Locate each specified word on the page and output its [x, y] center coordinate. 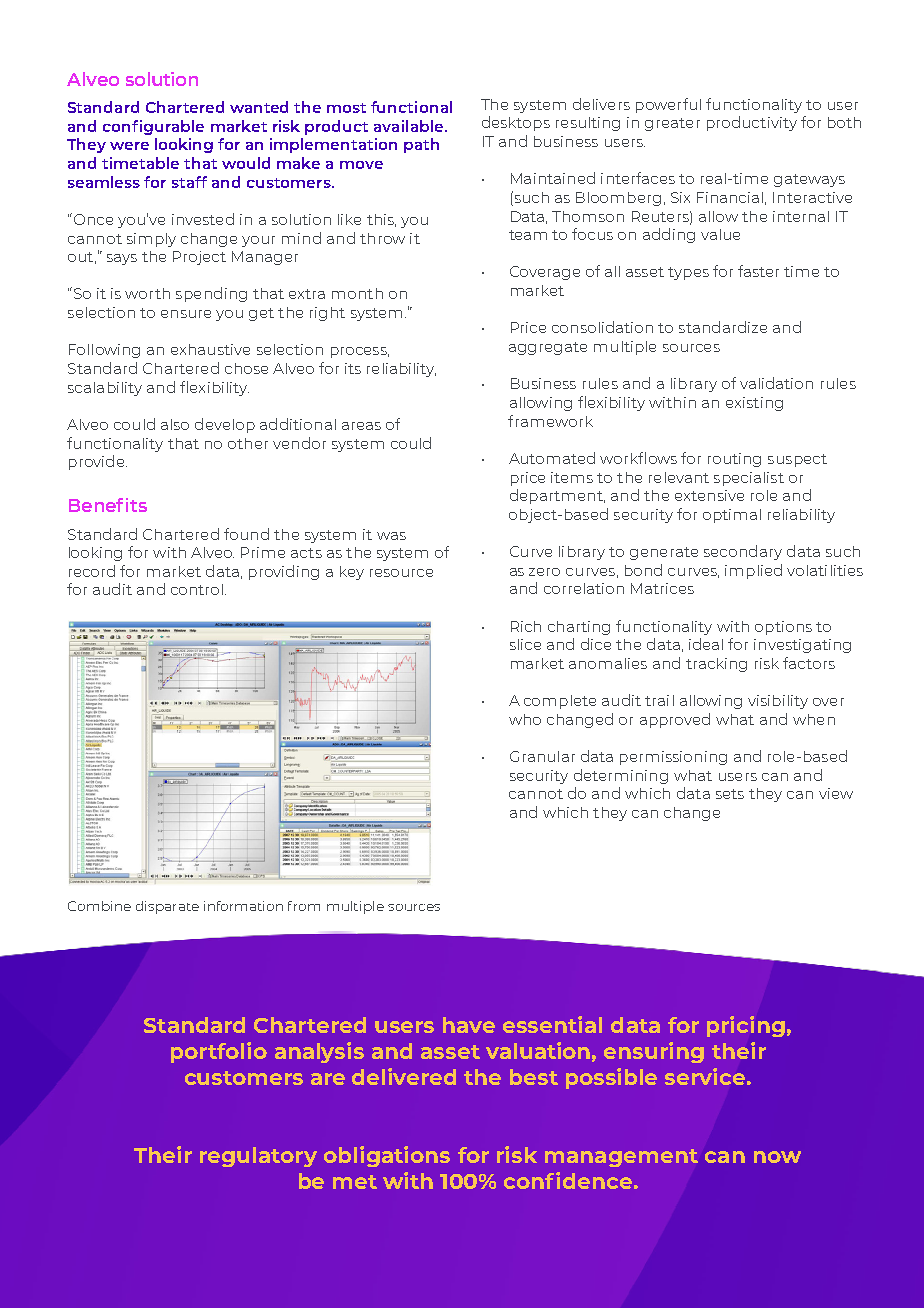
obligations [387, 1156]
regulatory [258, 1157]
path [421, 145]
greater [672, 124]
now [777, 1157]
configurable [153, 127]
